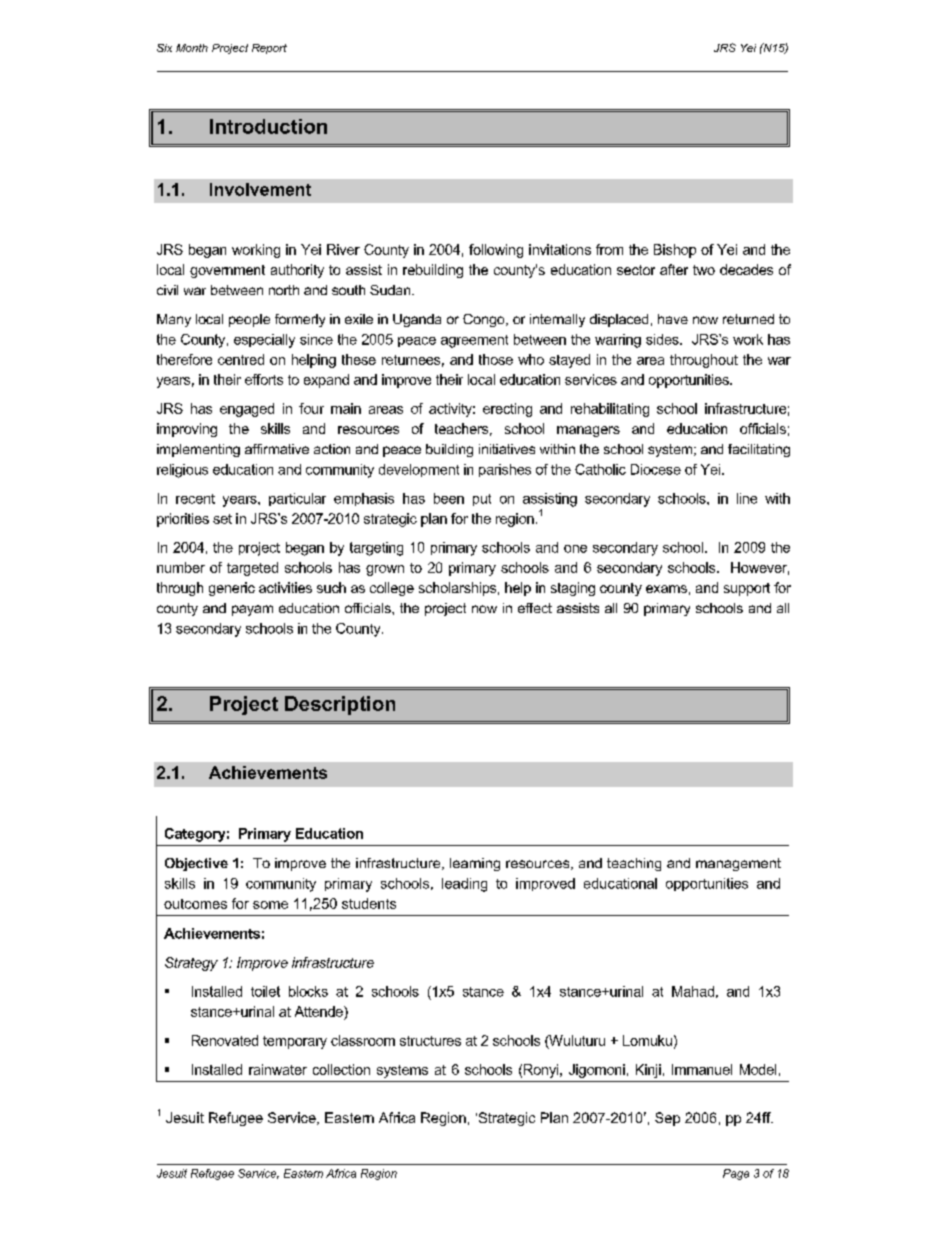  Describe the element at coordinates (475, 864) in the image. I see `learning` at that location.
